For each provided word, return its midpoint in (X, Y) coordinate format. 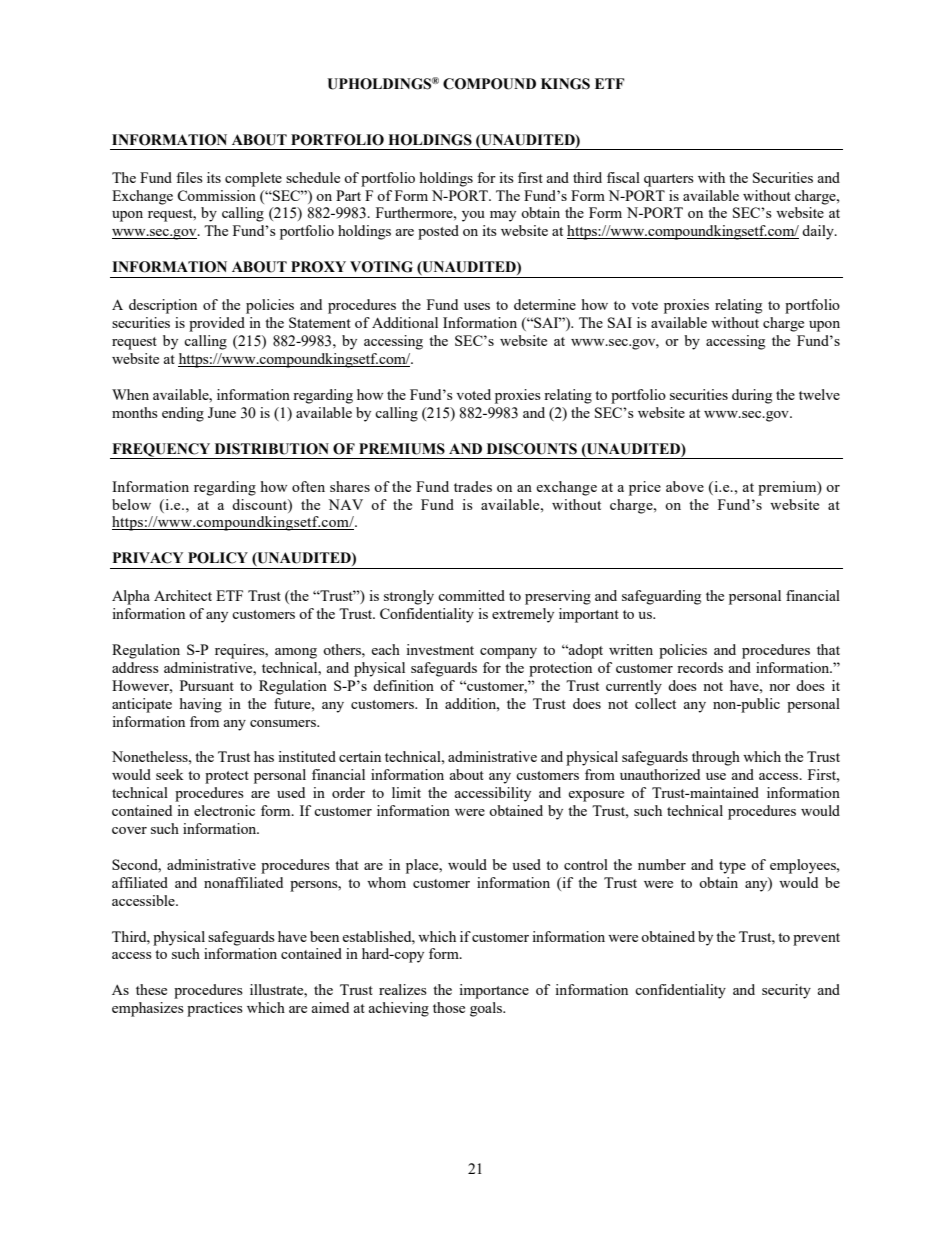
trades (473, 486)
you (473, 216)
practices (215, 1009)
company (508, 653)
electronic (224, 810)
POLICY (218, 558)
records (700, 667)
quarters (669, 180)
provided (217, 324)
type (732, 867)
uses (477, 306)
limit (406, 792)
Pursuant (207, 685)
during (752, 396)
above (685, 486)
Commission (216, 195)
